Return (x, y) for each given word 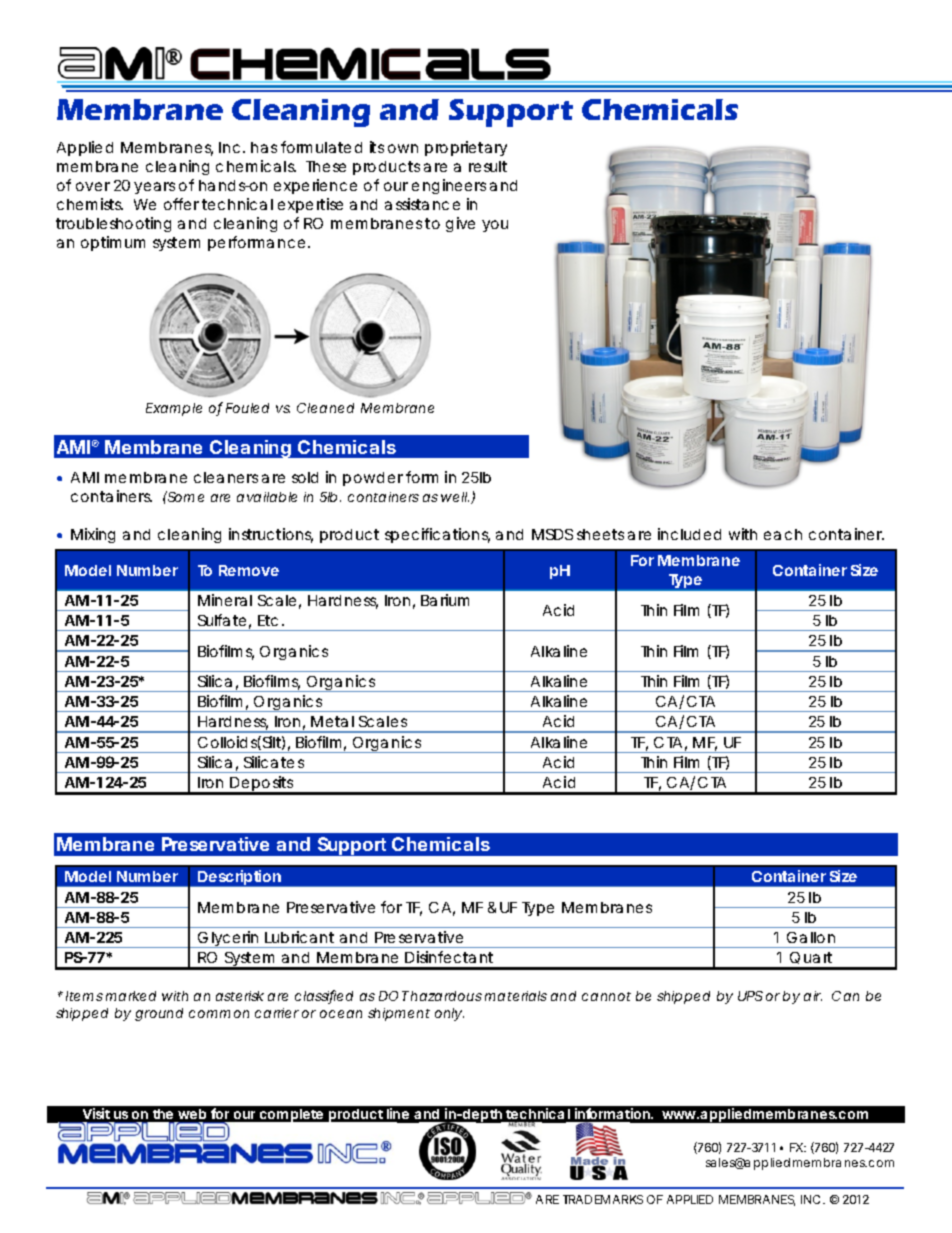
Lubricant (299, 937)
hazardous (446, 996)
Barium (445, 600)
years (154, 188)
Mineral (225, 600)
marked (131, 996)
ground (159, 1014)
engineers (449, 186)
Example (174, 409)
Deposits (262, 785)
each (783, 534)
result (488, 166)
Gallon (811, 937)
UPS (750, 996)
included (689, 534)
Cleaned (325, 408)
